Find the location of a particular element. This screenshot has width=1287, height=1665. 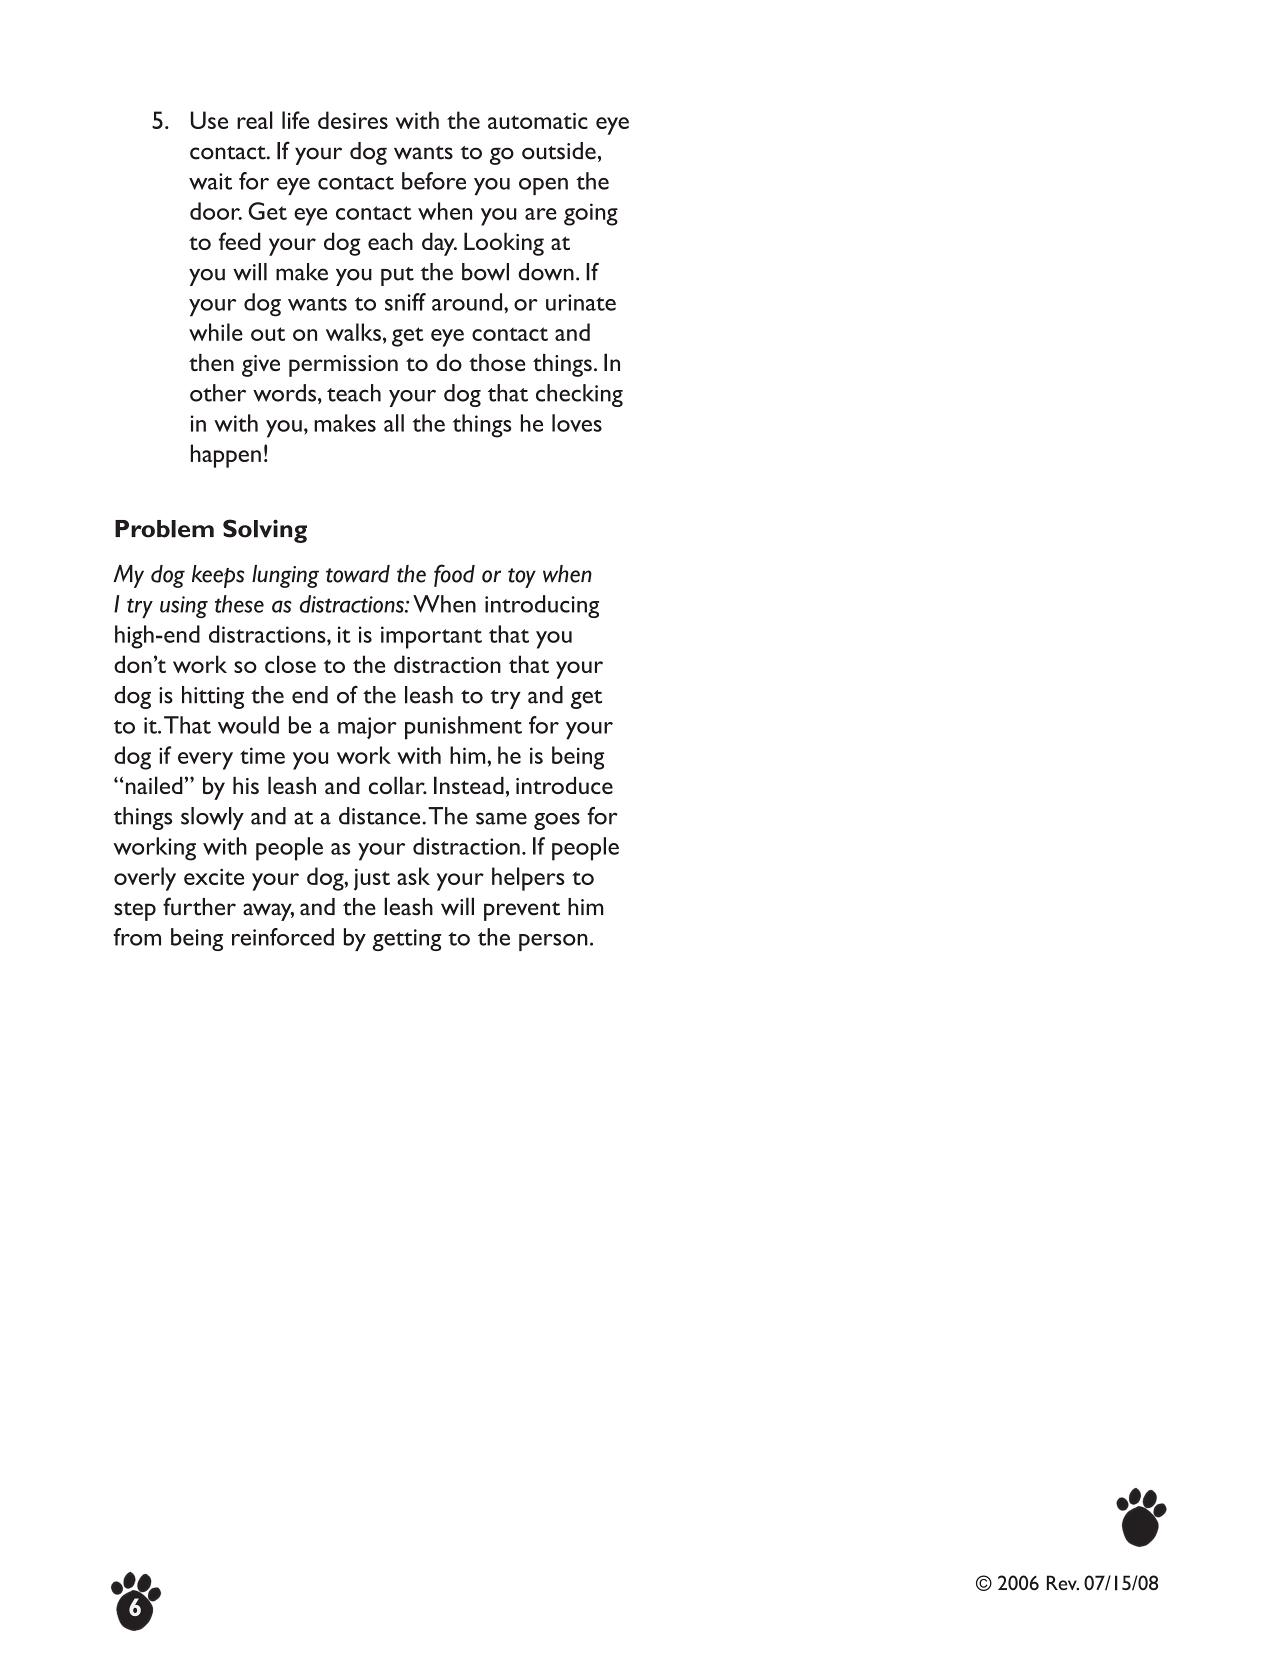

outside is located at coordinates (559, 151).
